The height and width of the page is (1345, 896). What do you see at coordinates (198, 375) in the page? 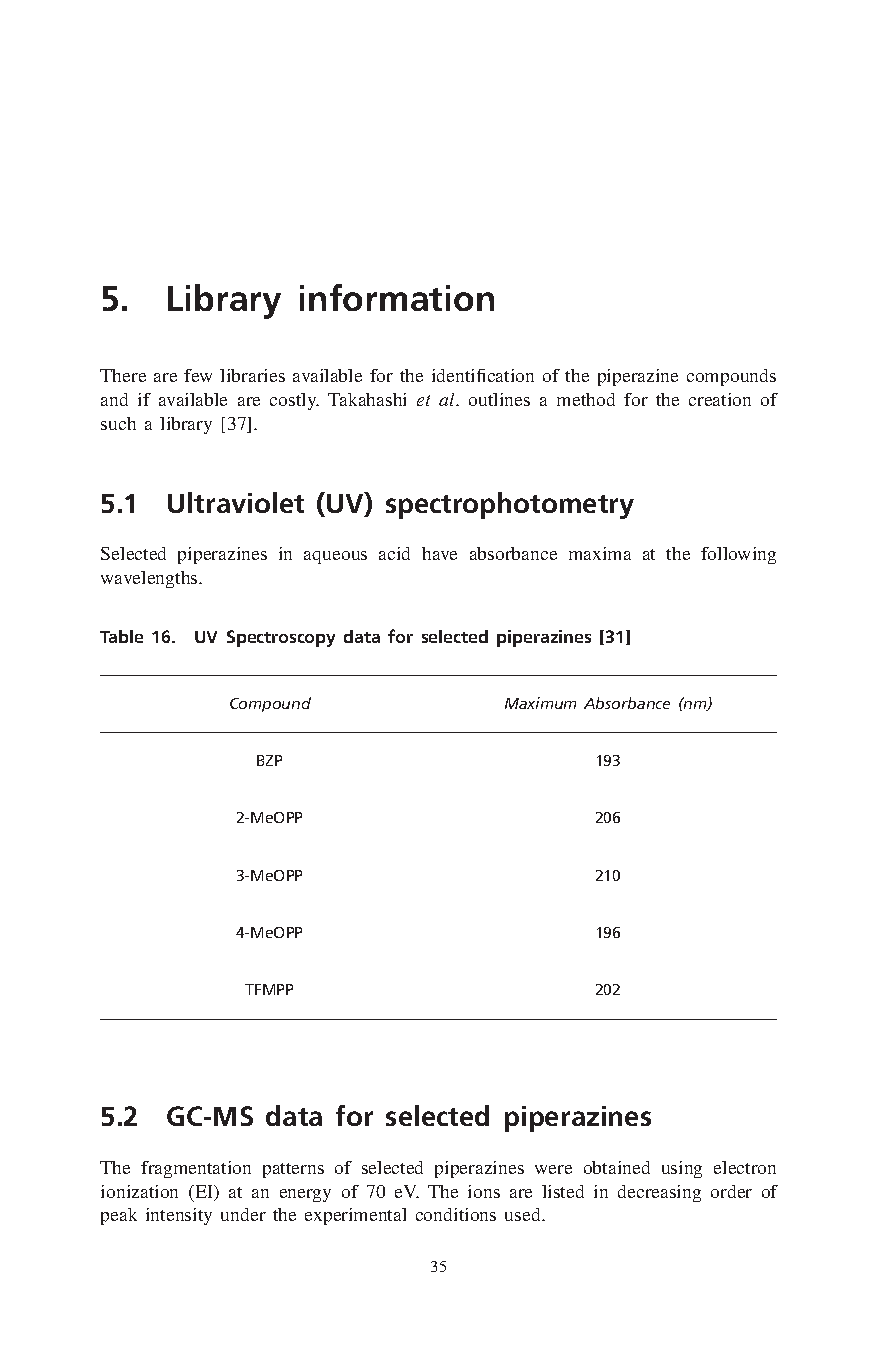
I see `few` at bounding box center [198, 375].
